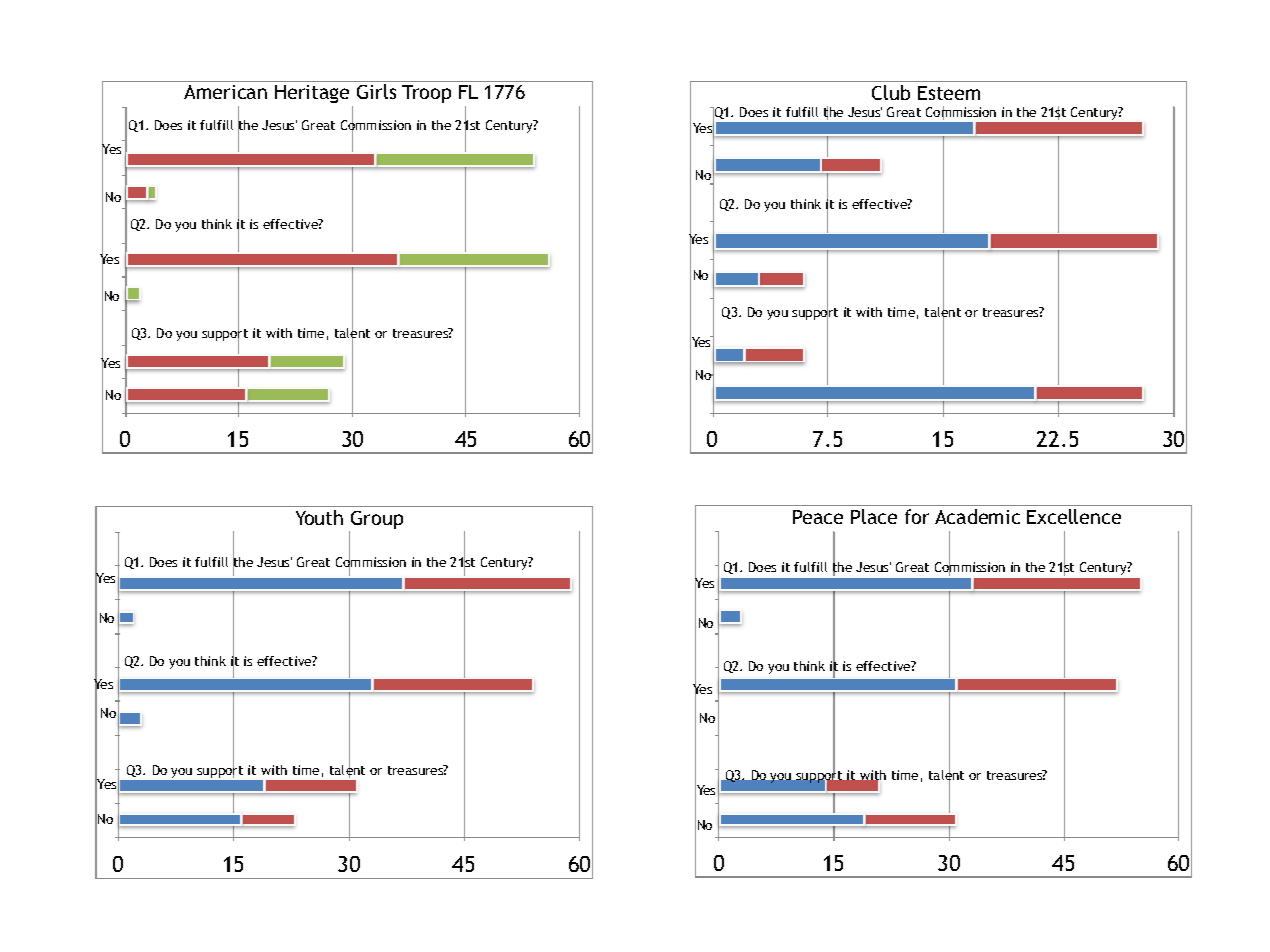 This image has width=1270, height=952. Describe the element at coordinates (225, 92) in the image. I see `American` at that location.
